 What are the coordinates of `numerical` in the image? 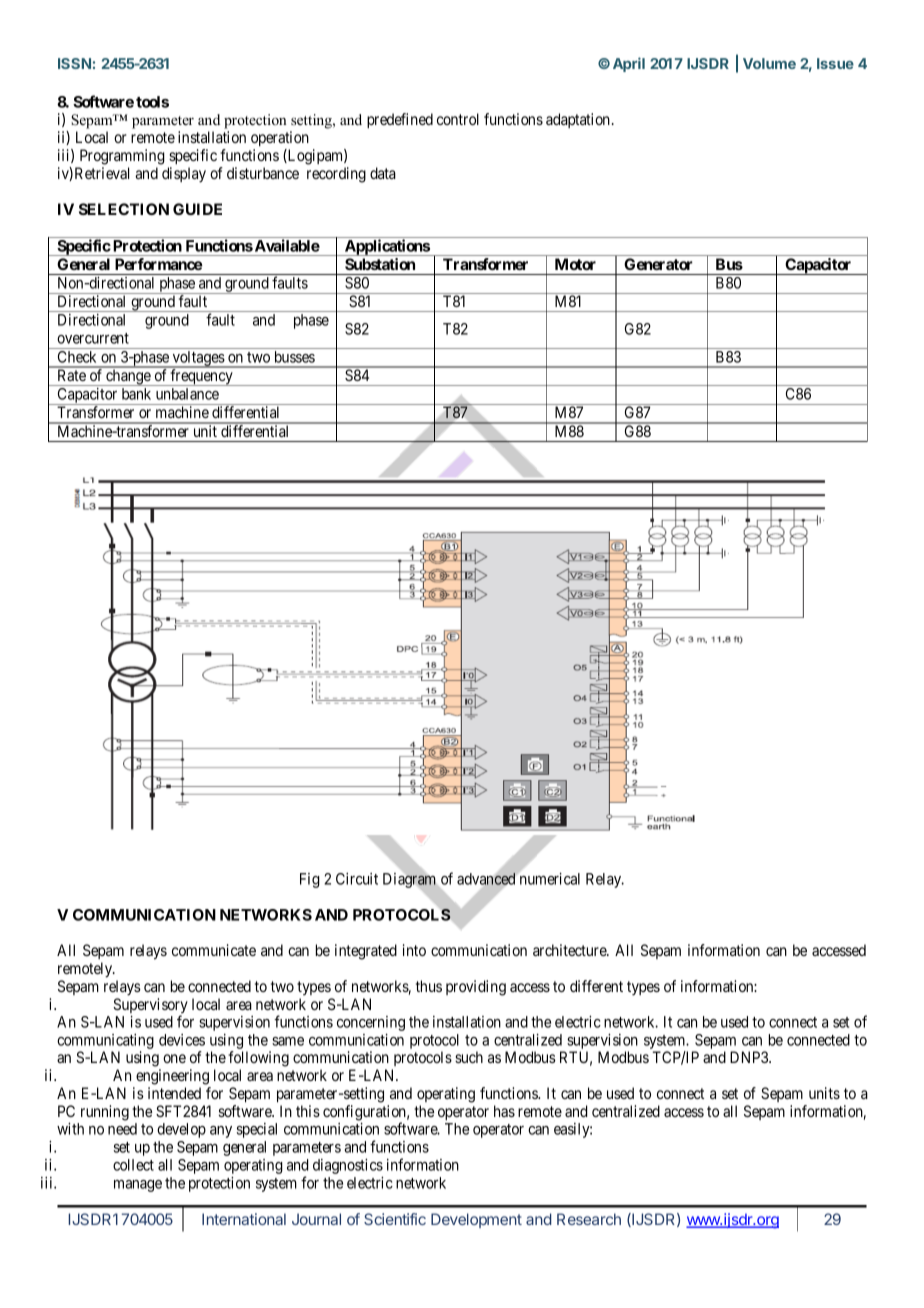 It's located at (548, 878).
